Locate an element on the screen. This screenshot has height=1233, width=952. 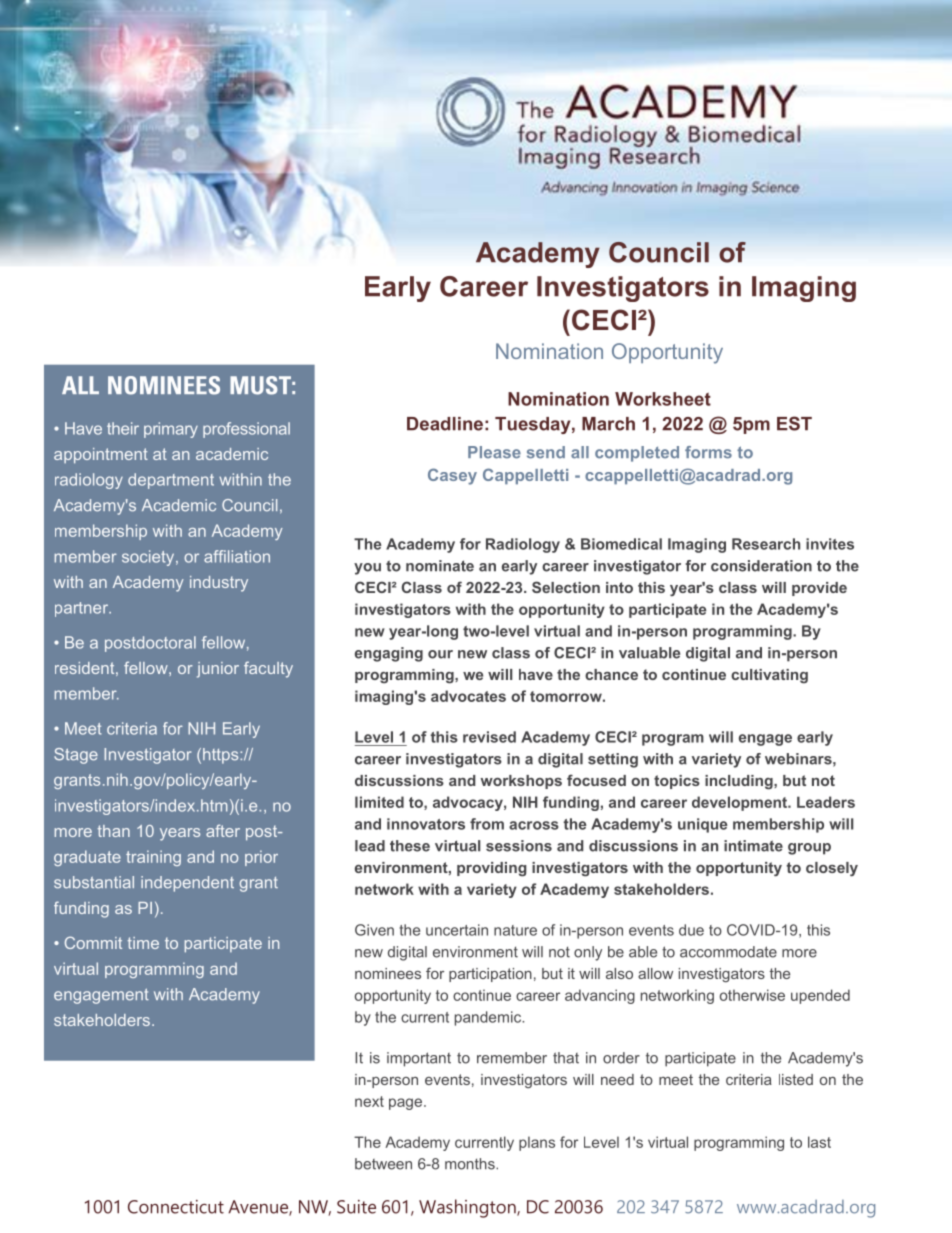
than is located at coordinates (114, 831).
